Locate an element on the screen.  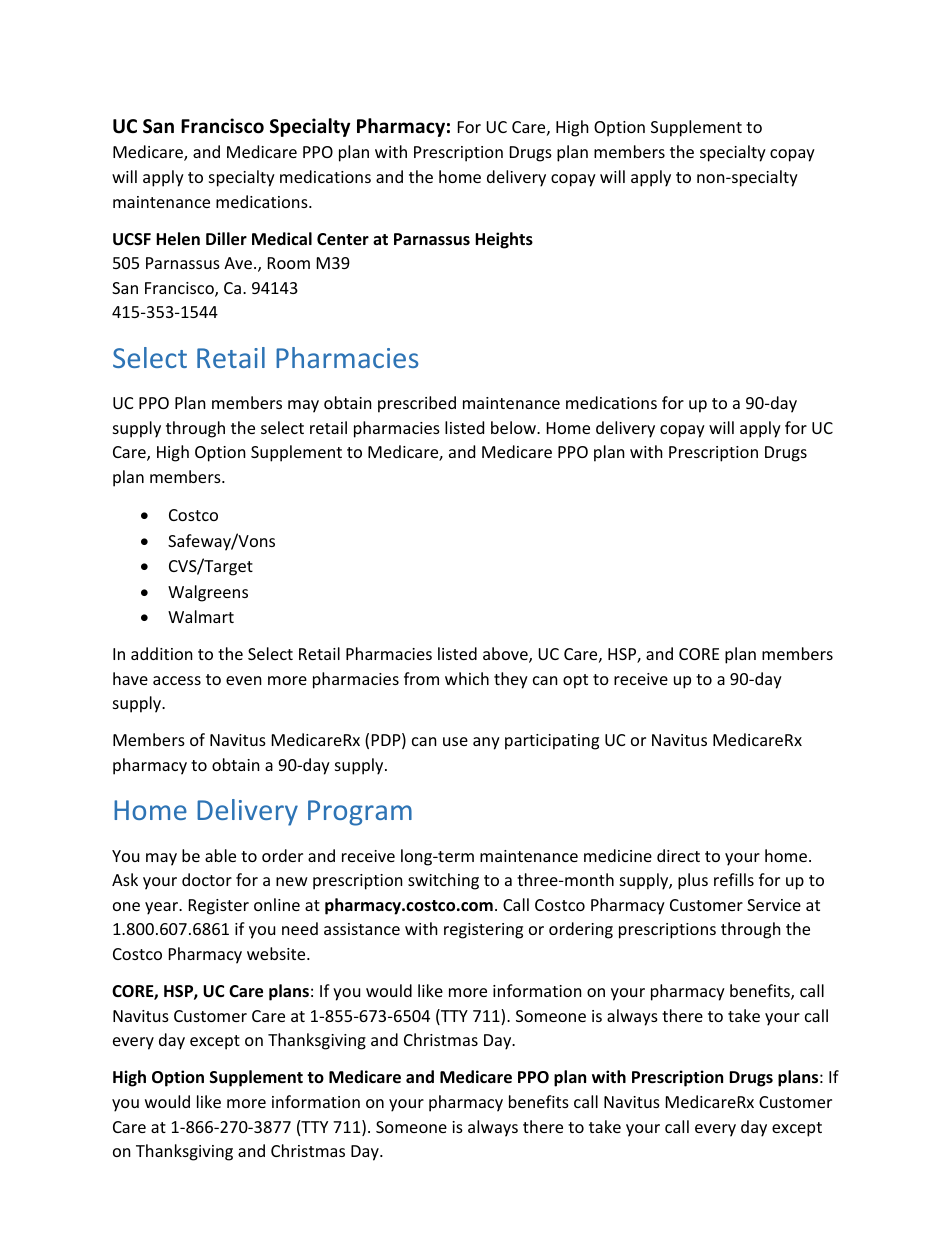
above is located at coordinates (506, 655).
